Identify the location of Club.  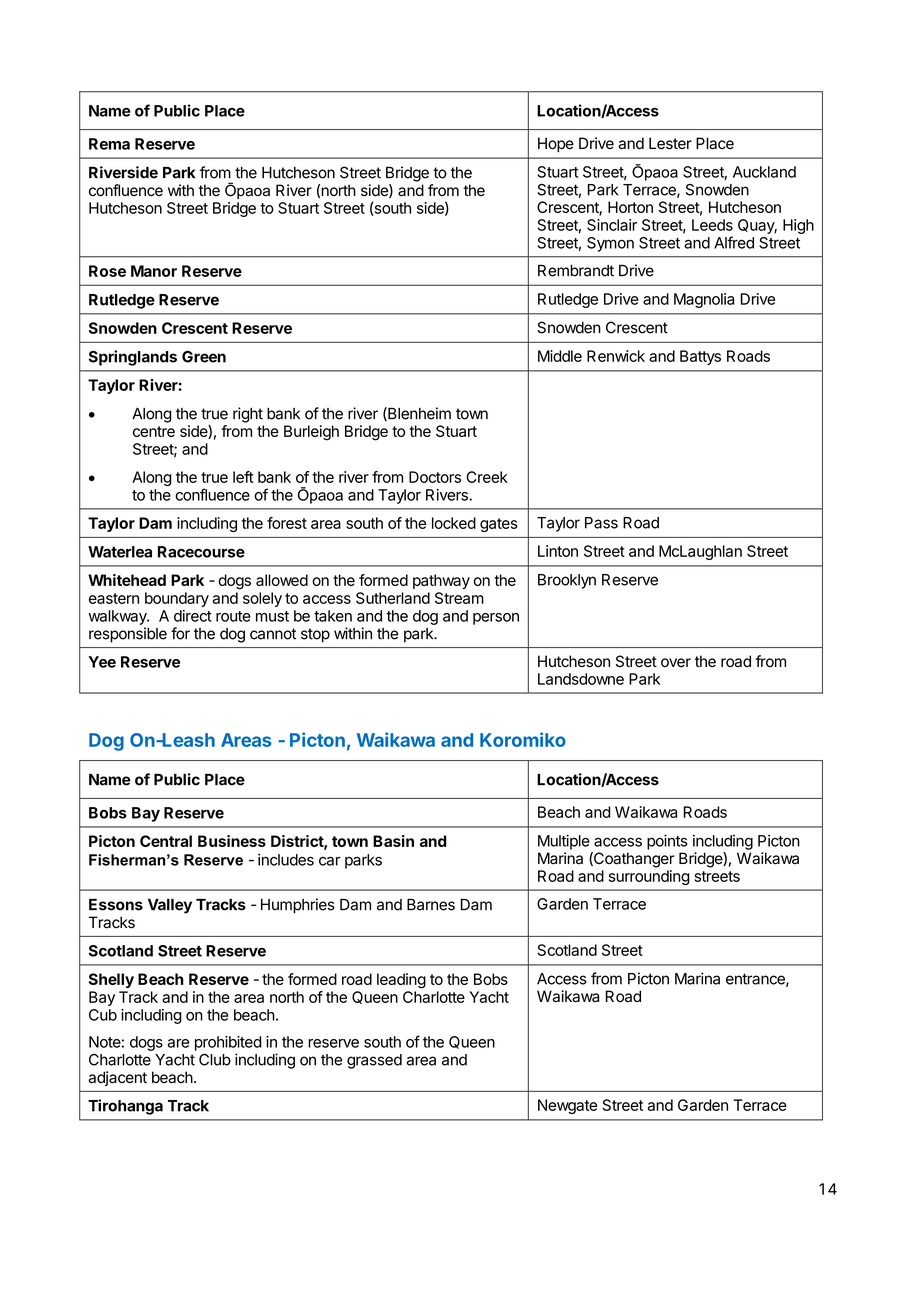
(215, 1060).
